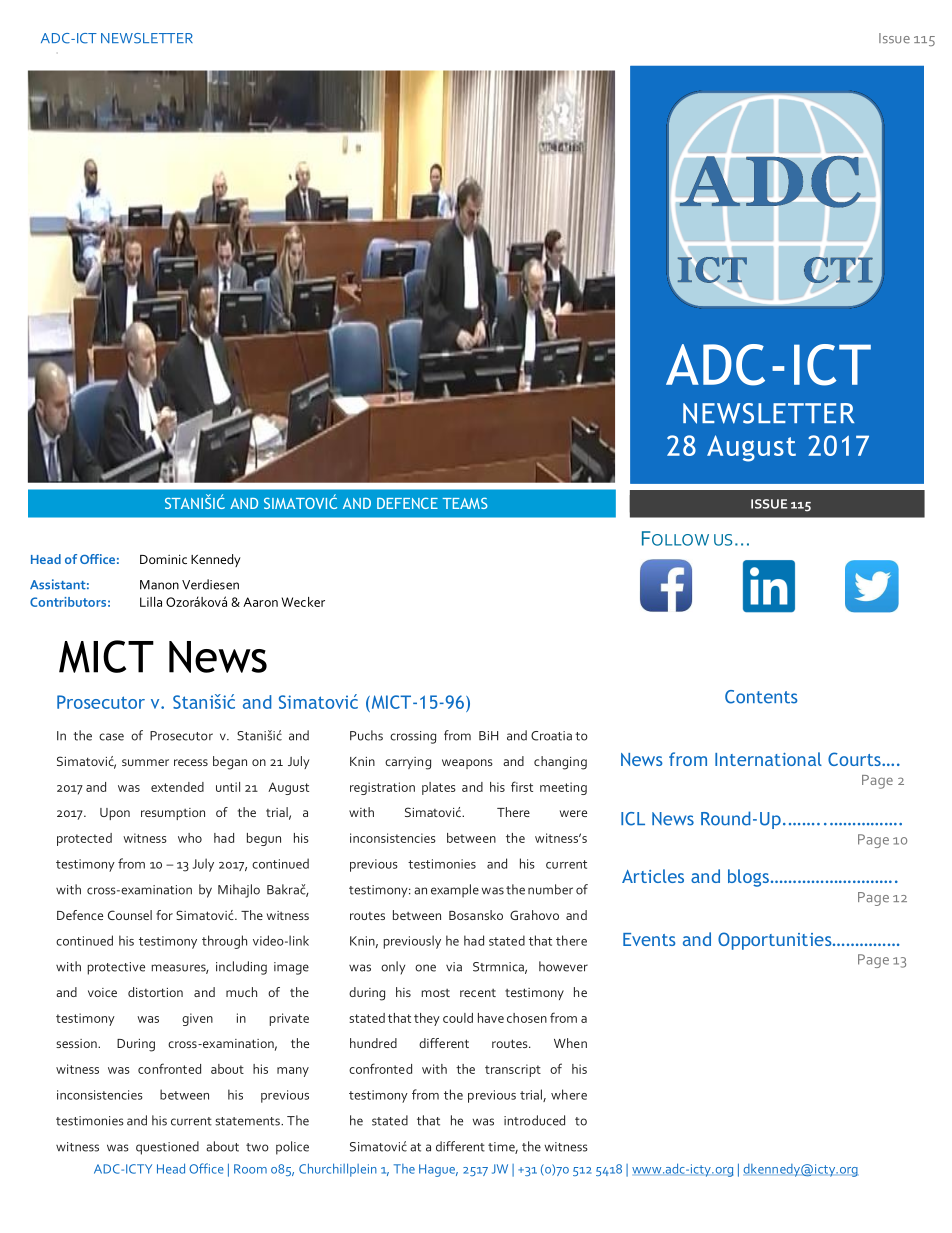 This page has height=1233, width=952. I want to click on blogs, so click(748, 878).
